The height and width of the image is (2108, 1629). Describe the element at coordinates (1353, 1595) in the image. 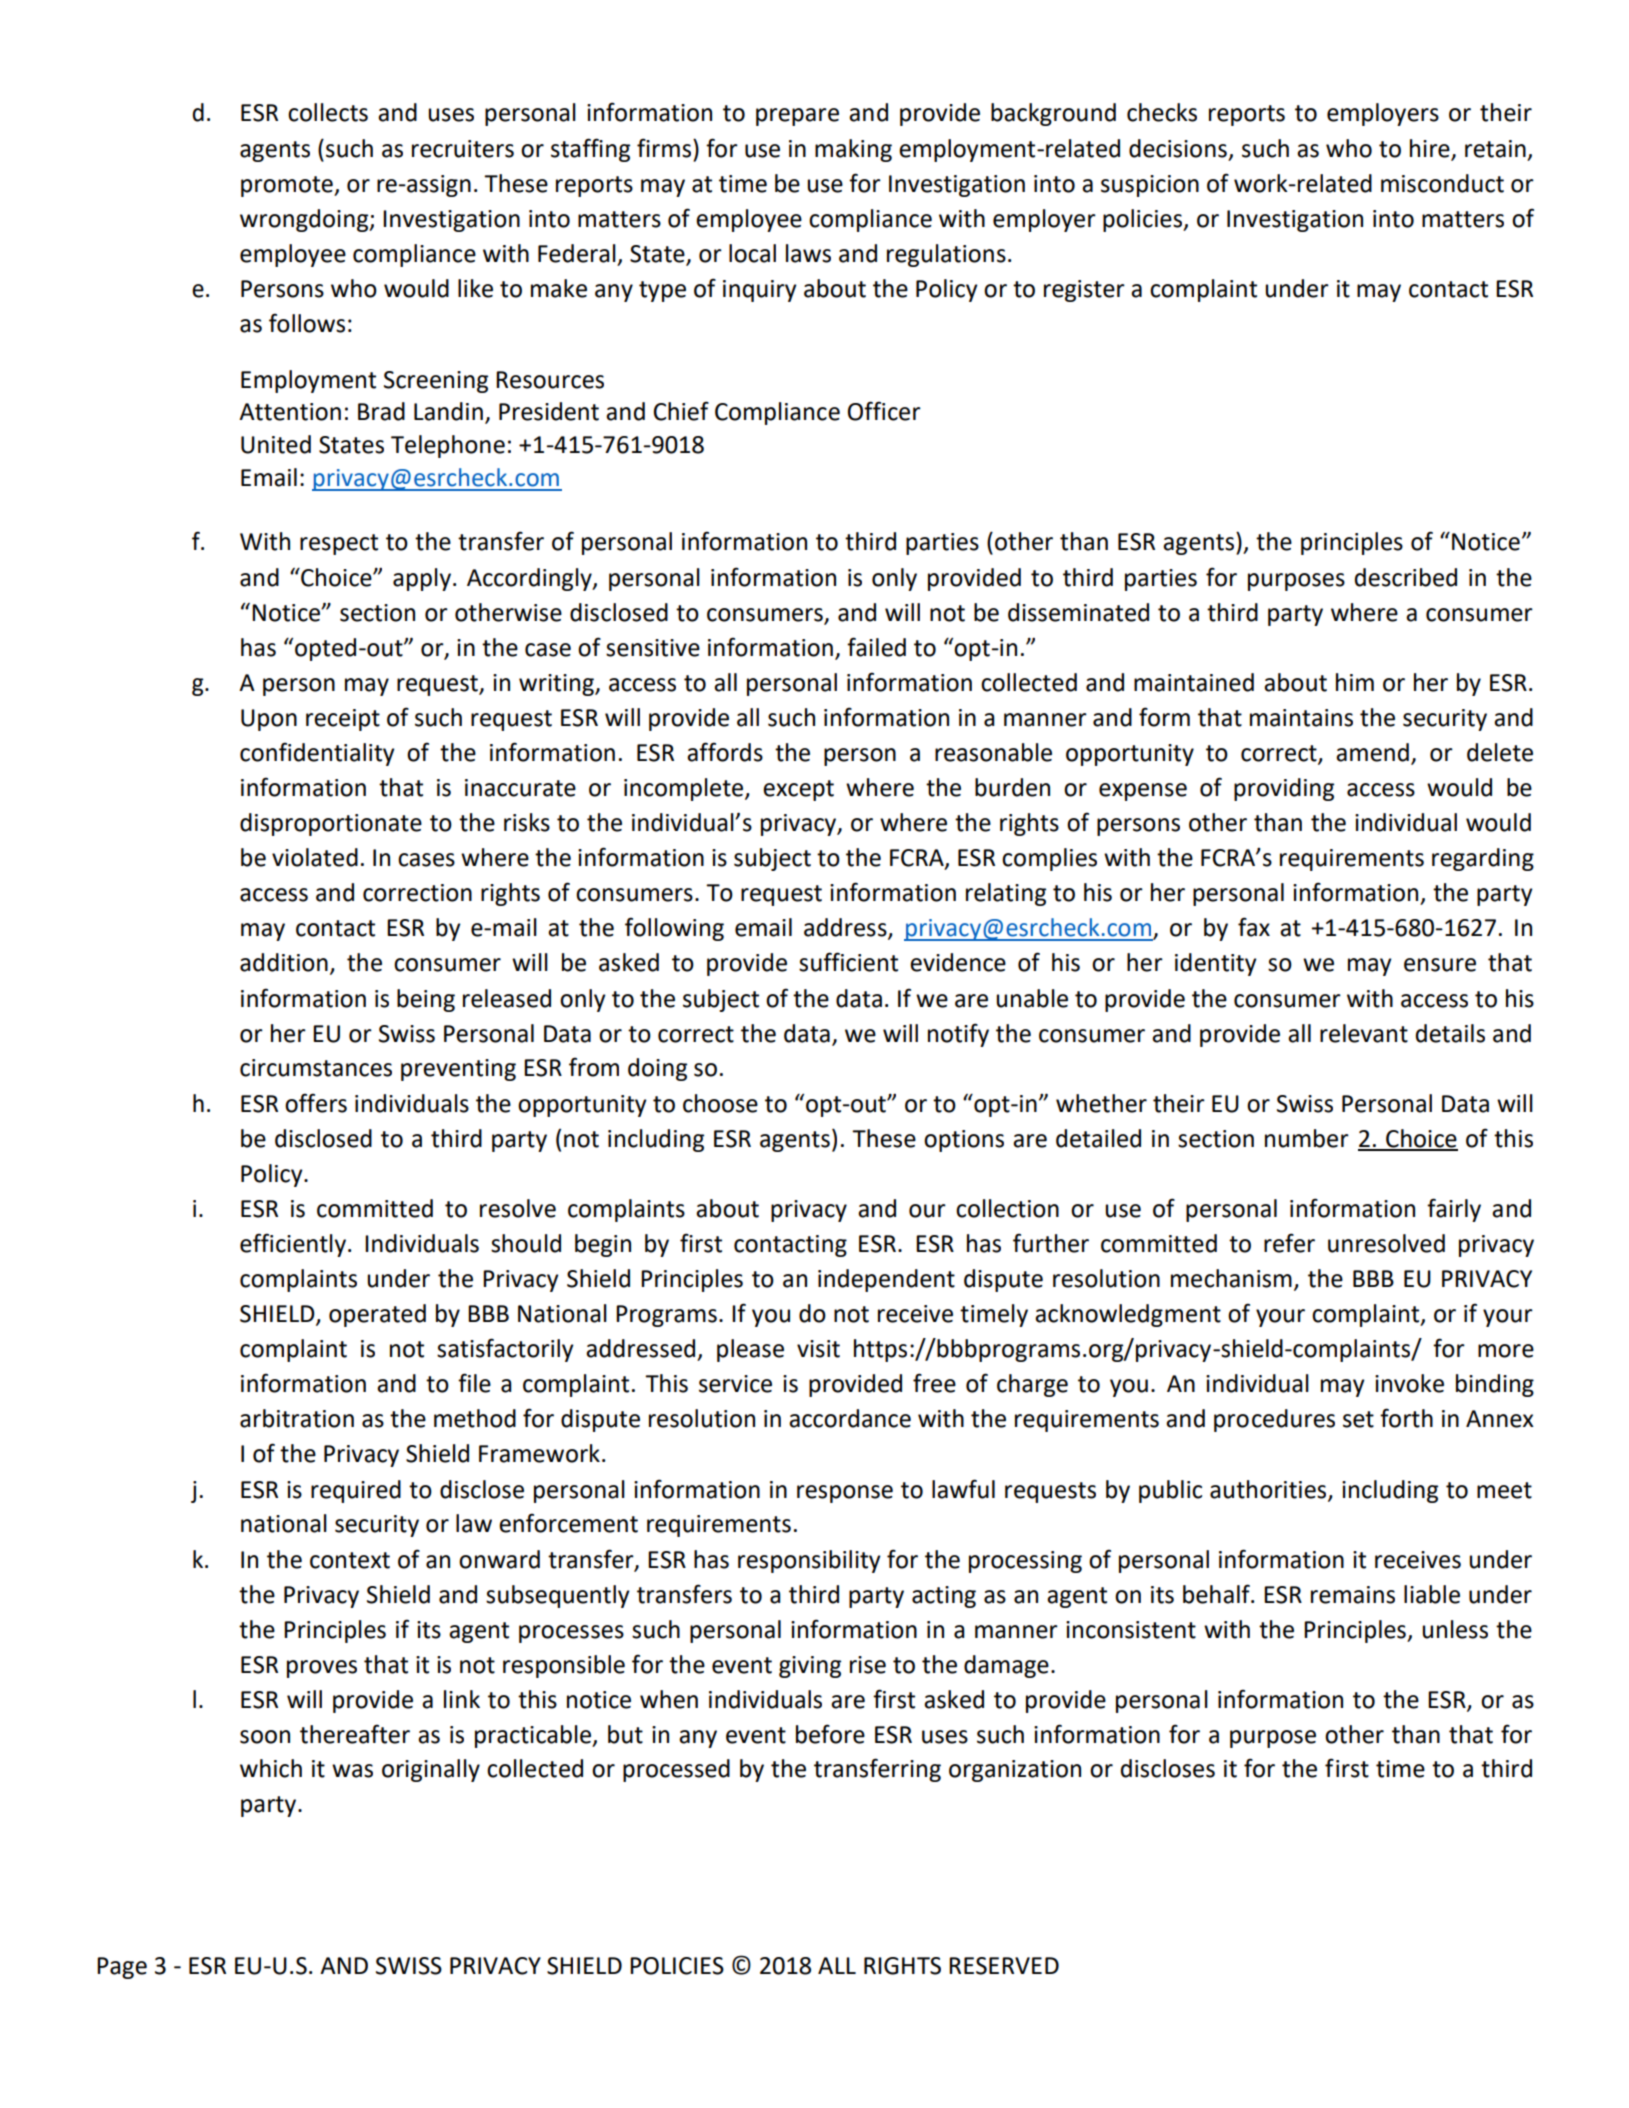

I see `remains` at that location.
